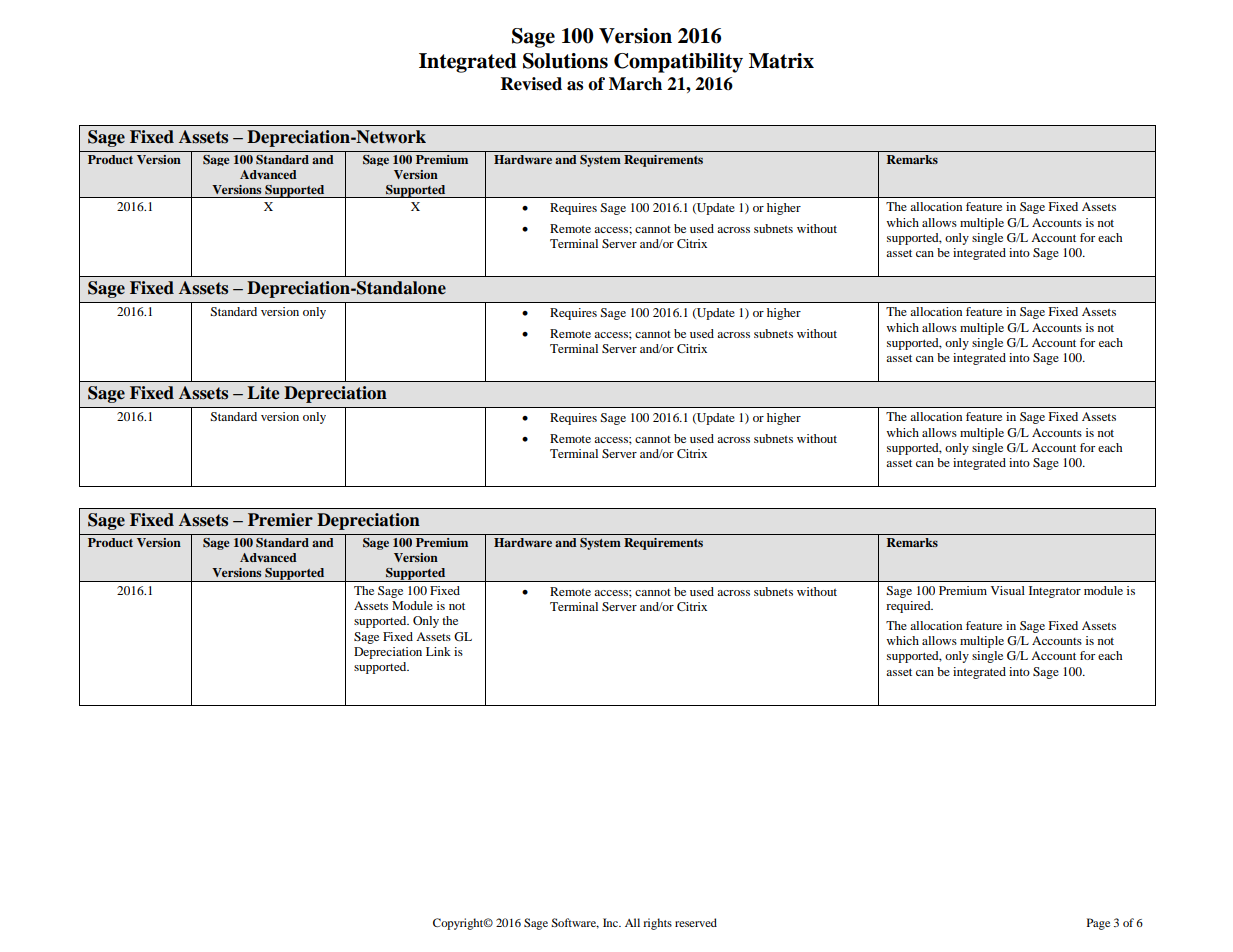 This screenshot has width=1233, height=952. I want to click on Inc, so click(611, 922).
